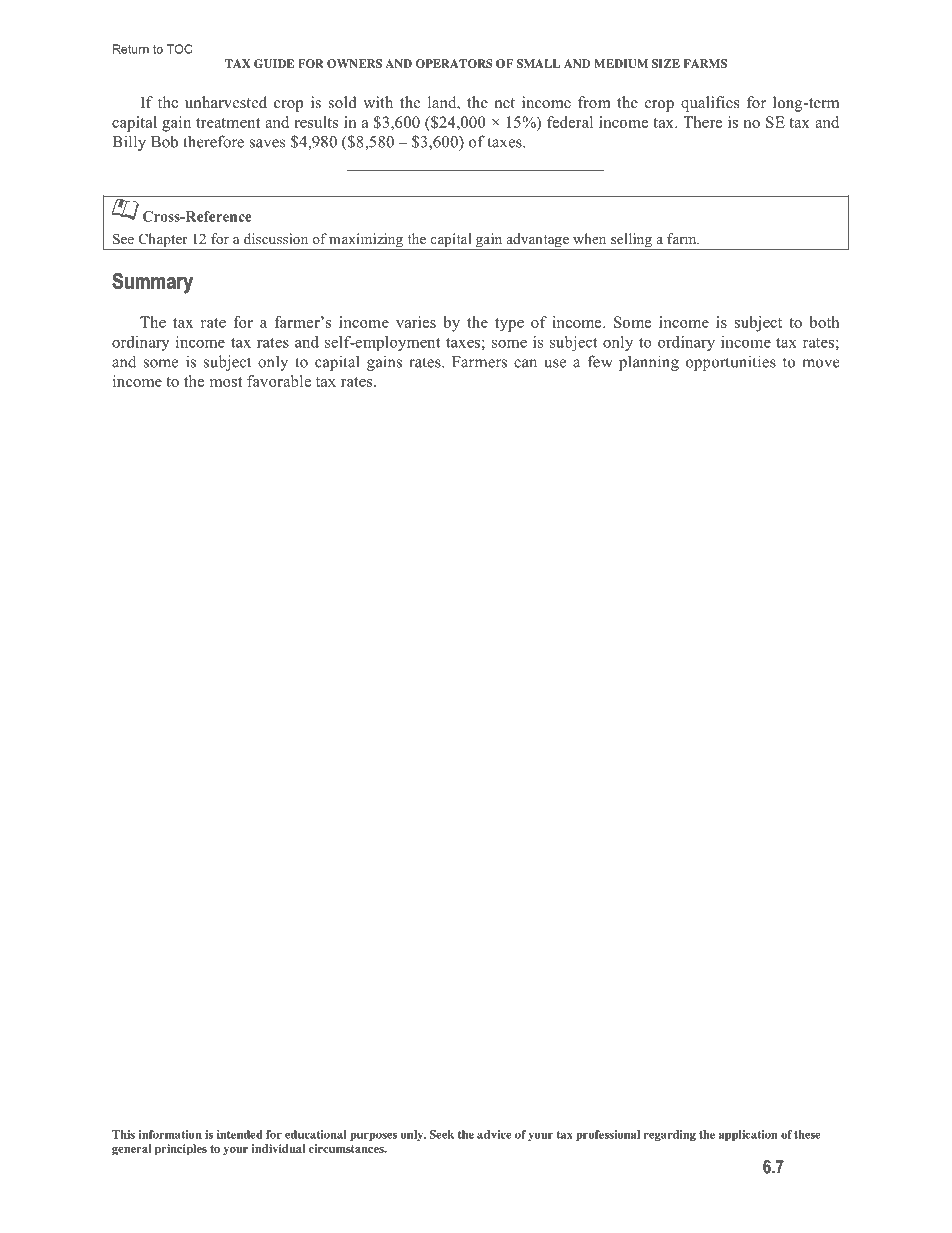  Describe the element at coordinates (226, 102) in the page. I see `unharvested` at that location.
